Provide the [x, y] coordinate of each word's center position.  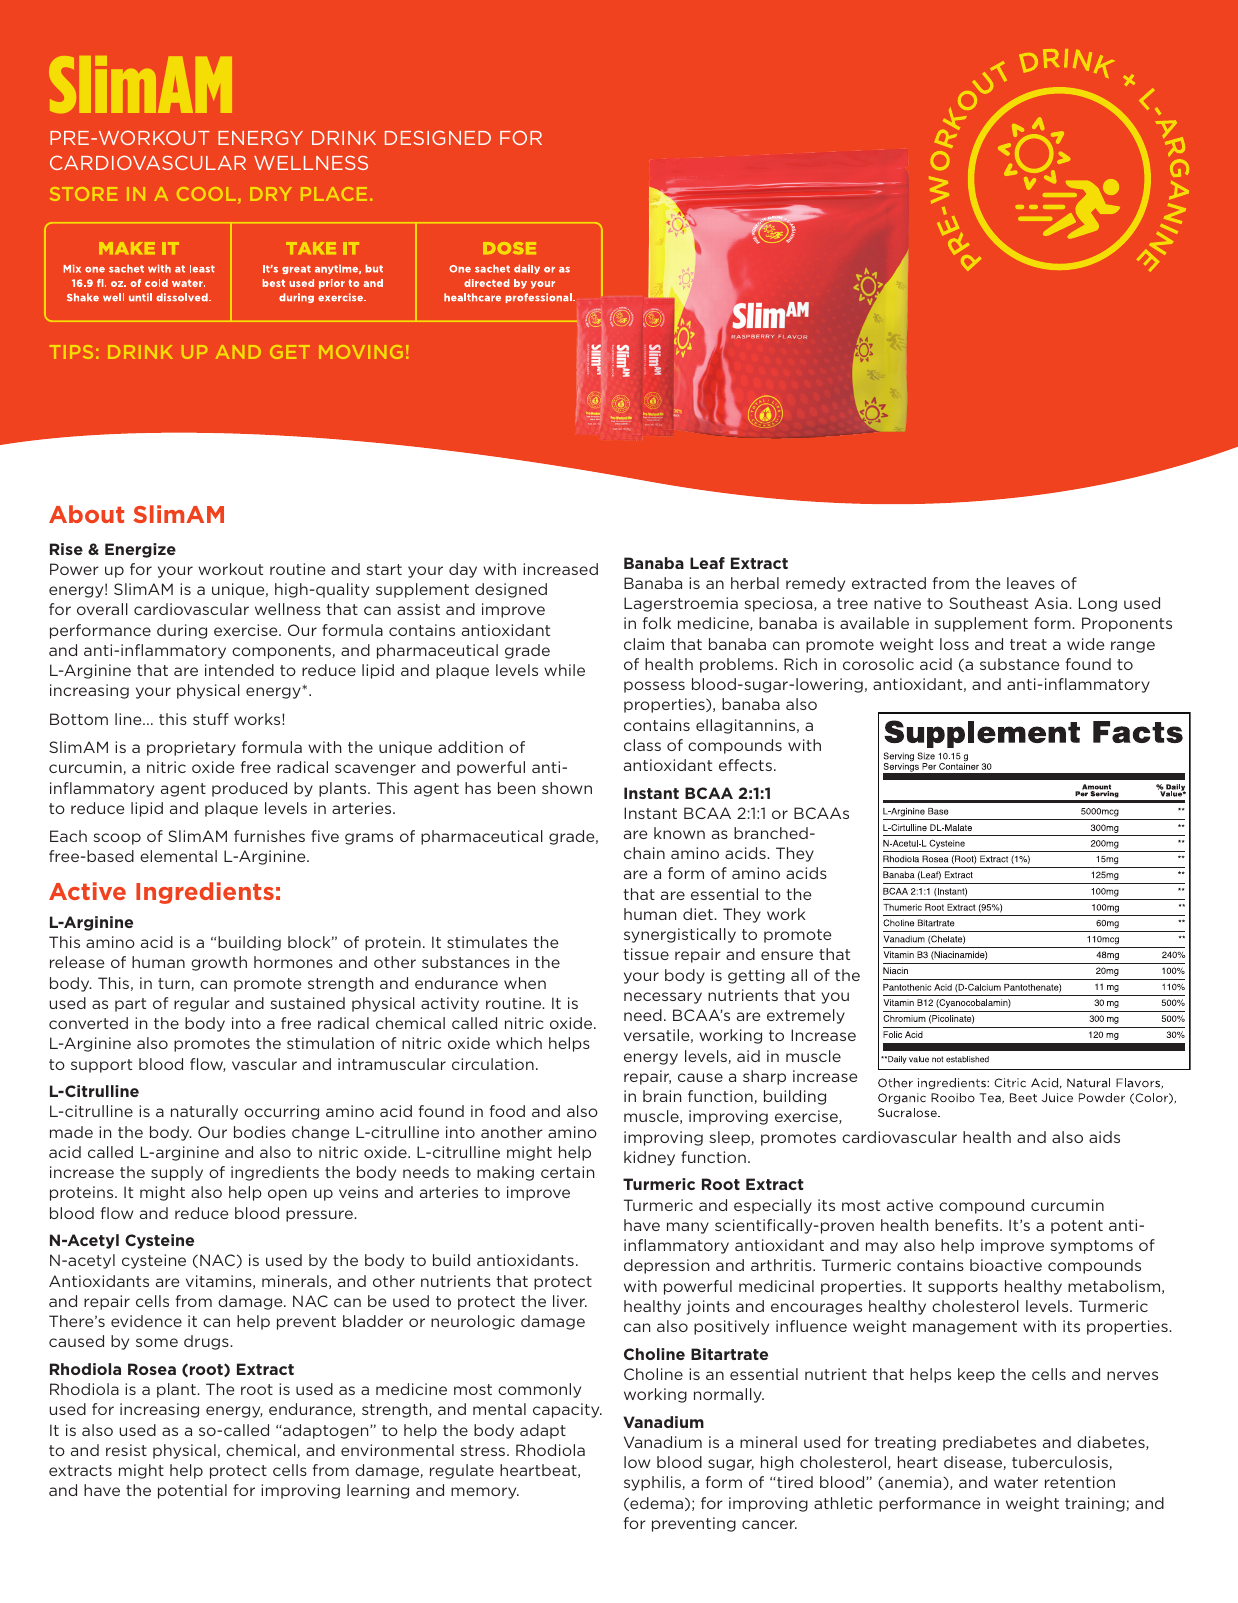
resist [126, 1450]
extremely [806, 1016]
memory [485, 1493]
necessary [663, 998]
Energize [140, 550]
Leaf [707, 563]
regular [202, 1004]
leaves [1031, 583]
